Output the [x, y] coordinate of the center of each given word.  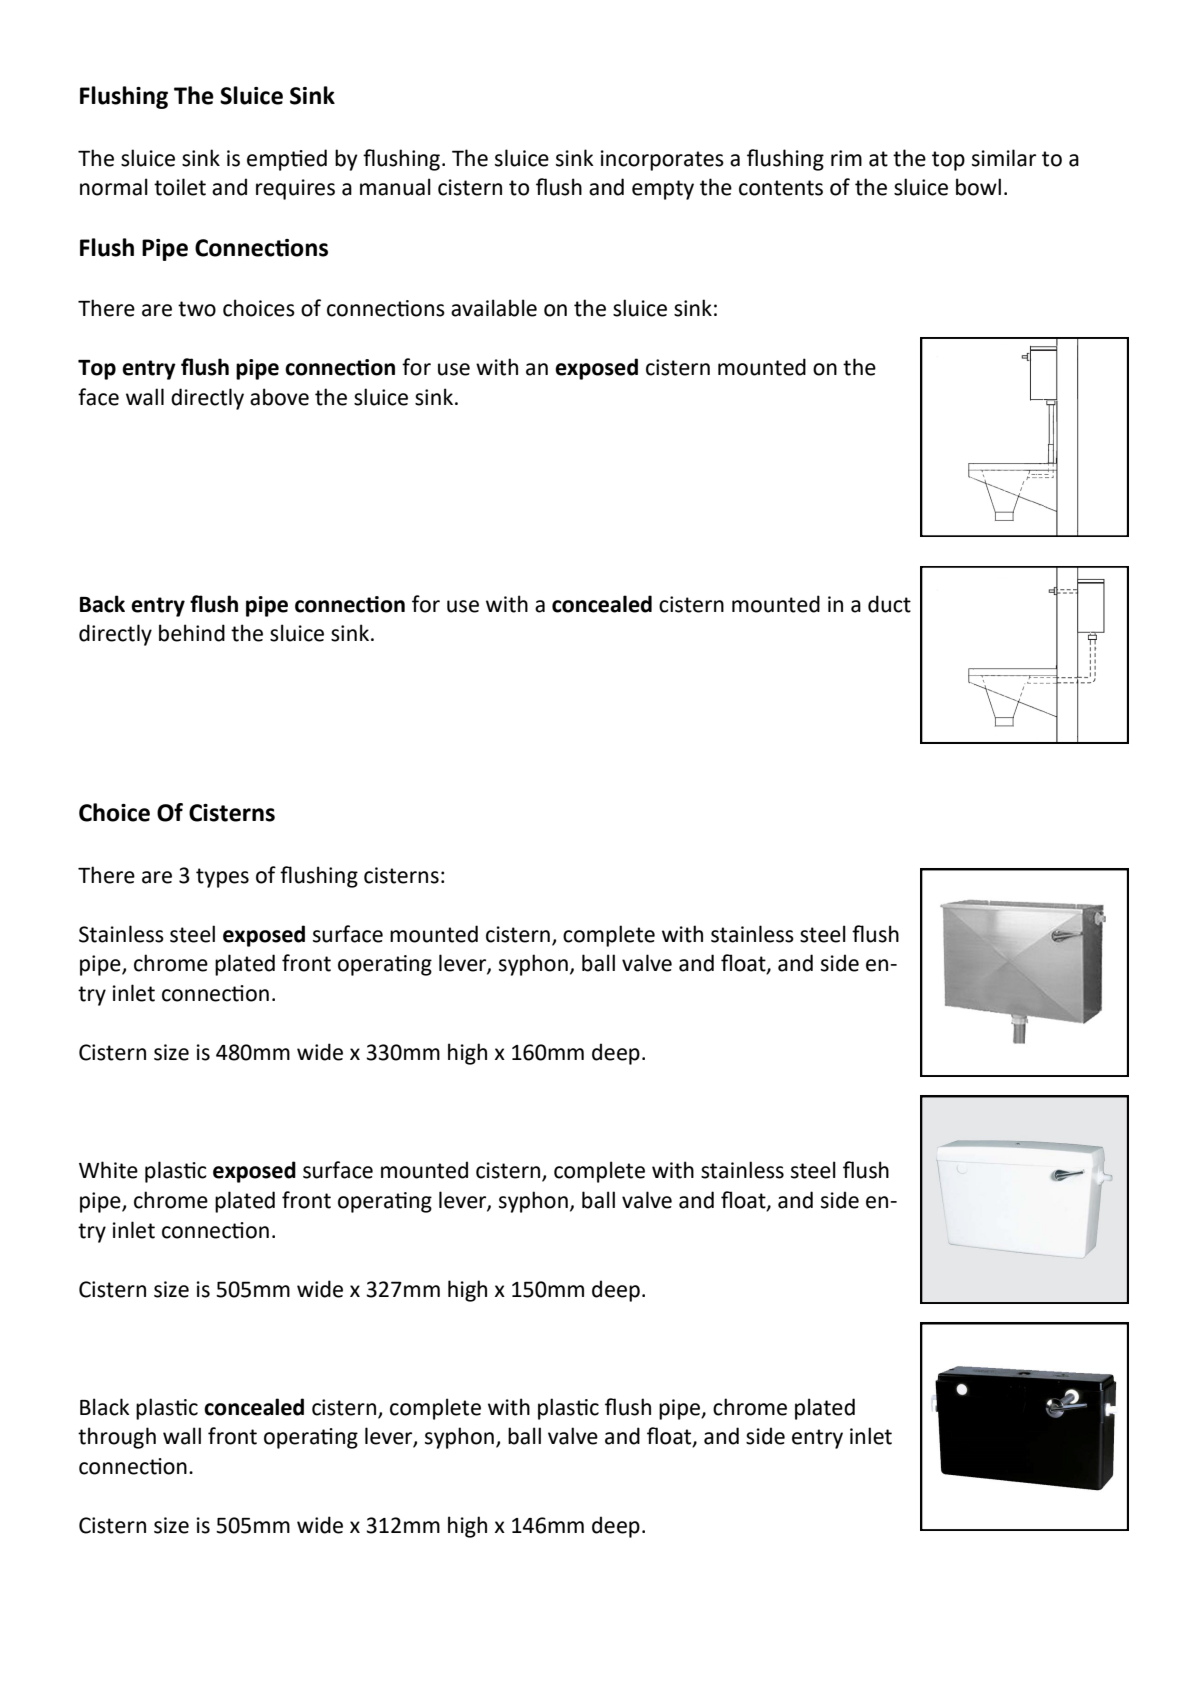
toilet [180, 187]
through [117, 1438]
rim [846, 158]
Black [105, 1407]
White [108, 1170]
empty [663, 190]
